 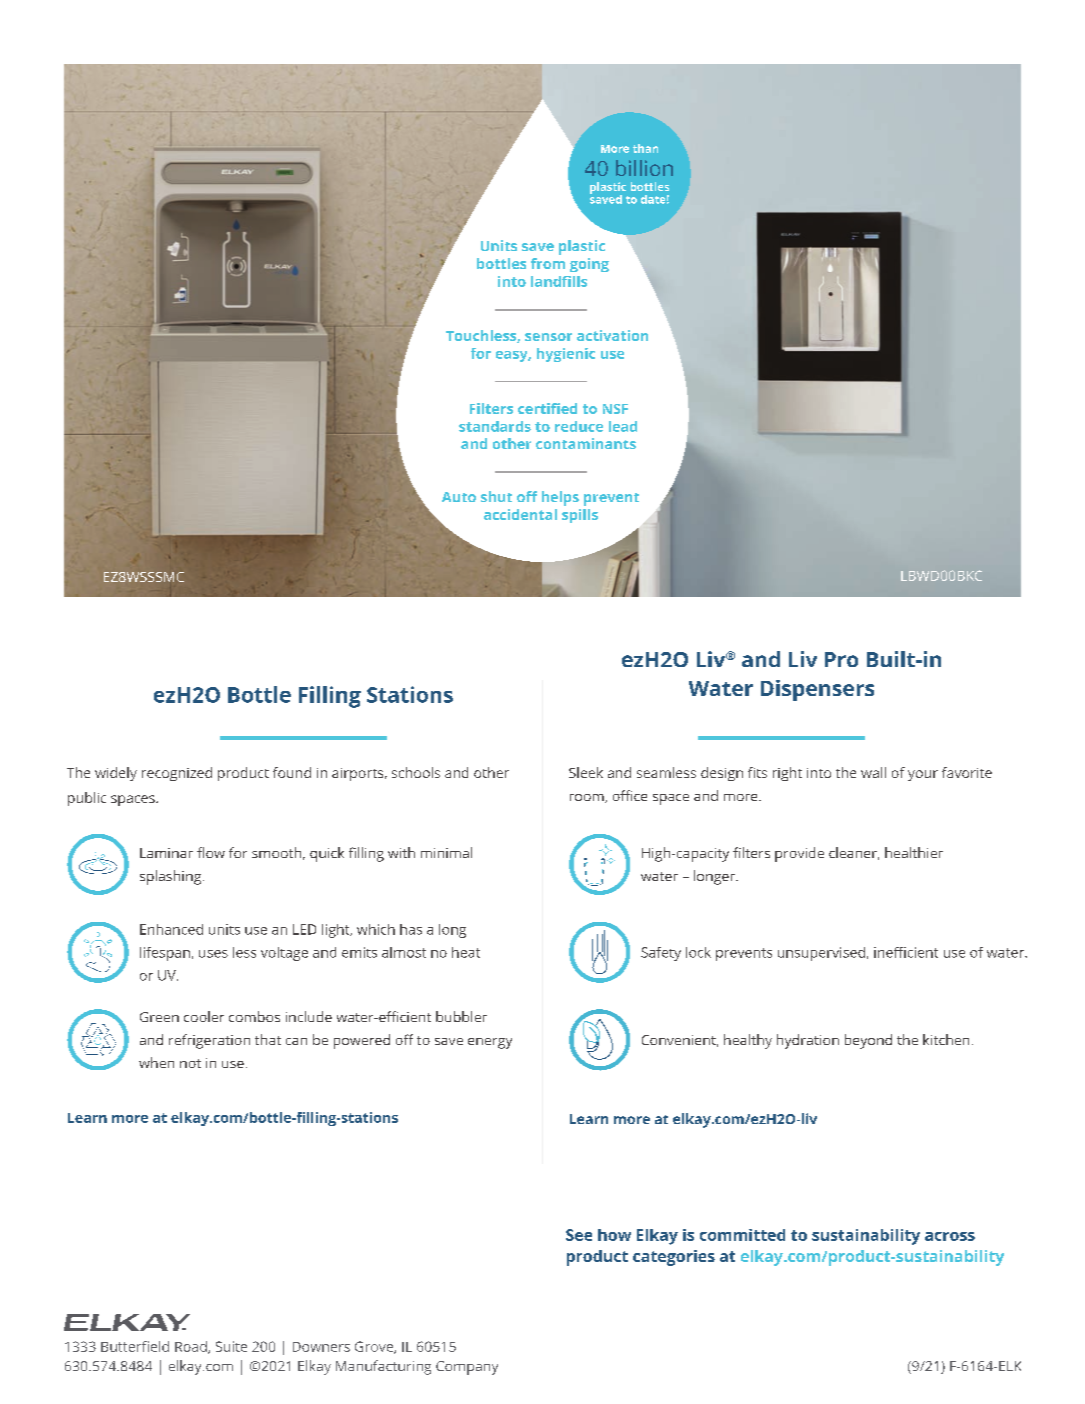 What do you see at coordinates (192, 1347) in the screenshot?
I see `Road` at bounding box center [192, 1347].
